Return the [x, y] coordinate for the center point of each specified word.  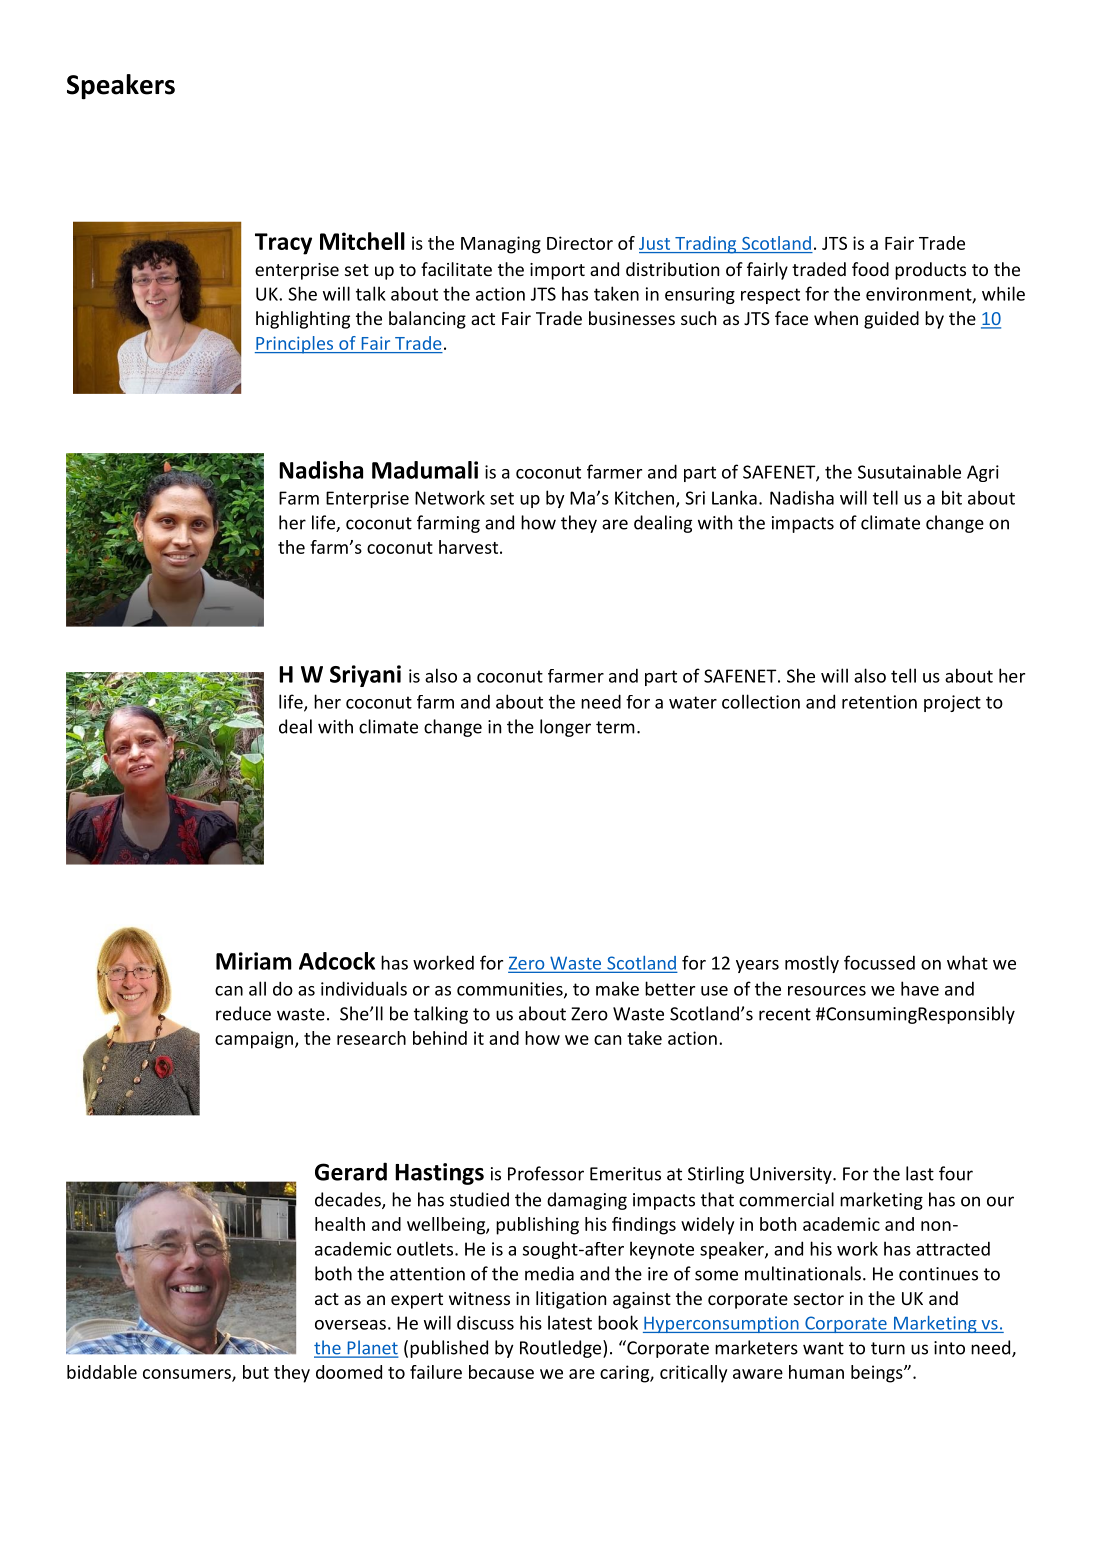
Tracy [283, 244]
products [930, 271]
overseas [350, 1325]
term [615, 727]
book [618, 1322]
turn [888, 1348]
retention [879, 702]
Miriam [254, 961]
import [557, 271]
